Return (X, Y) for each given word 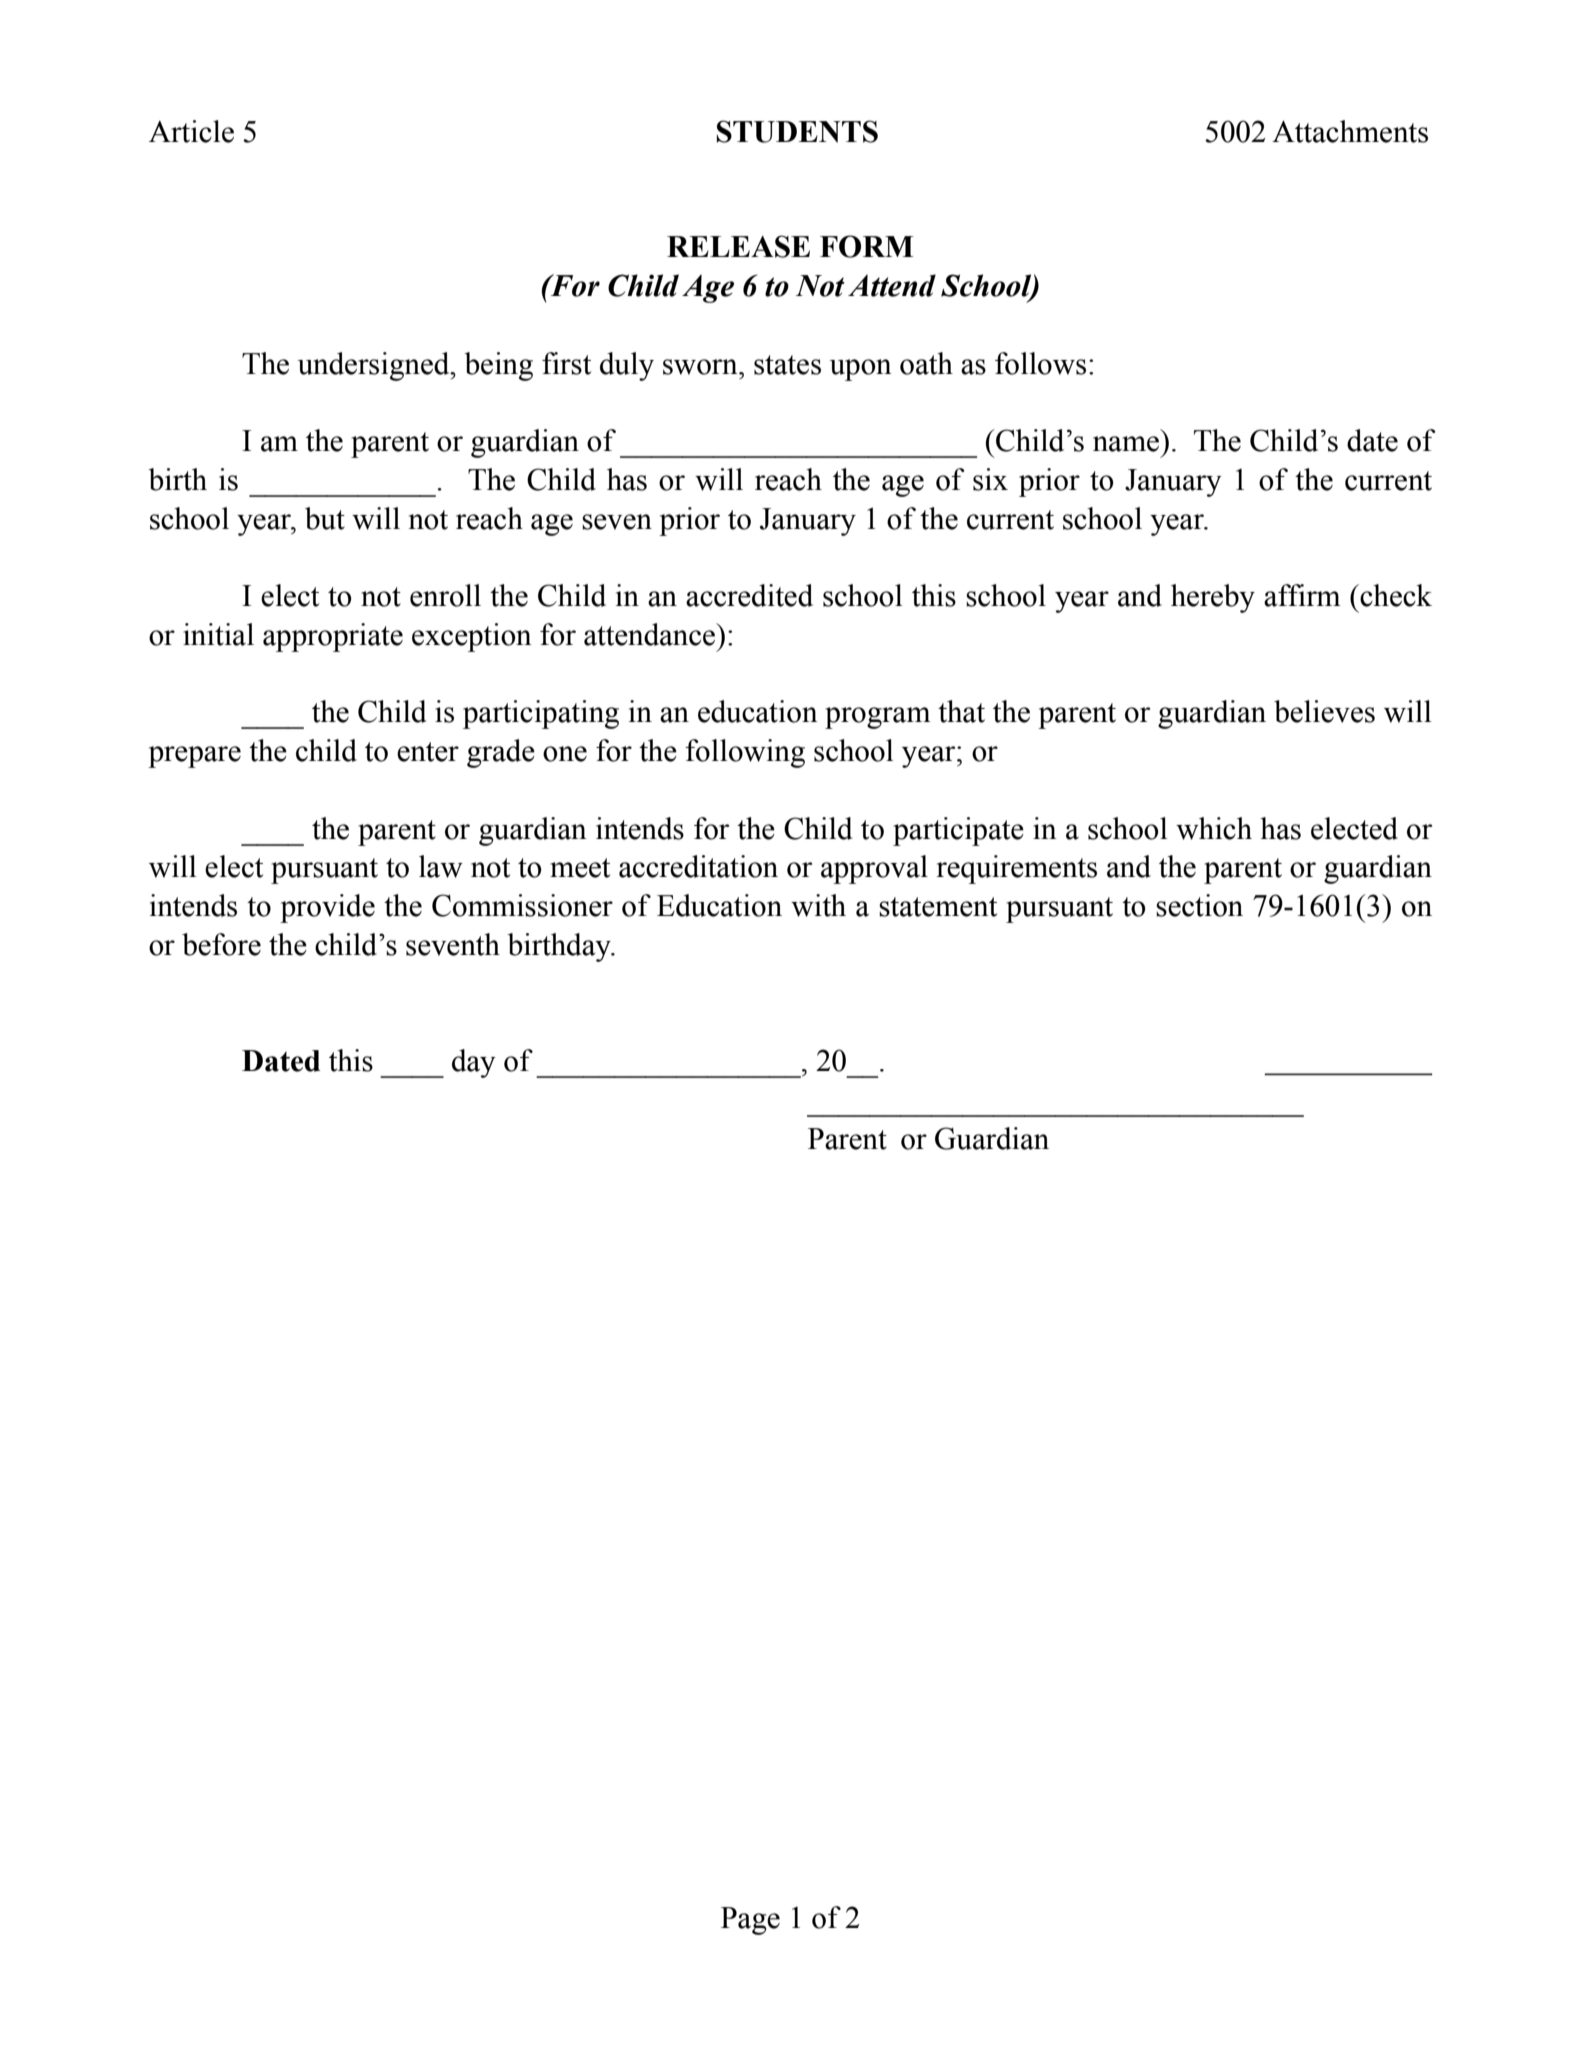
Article (191, 131)
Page (750, 1921)
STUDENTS (797, 131)
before (221, 944)
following (745, 753)
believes (1324, 711)
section (1199, 905)
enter (428, 752)
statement (938, 907)
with (818, 905)
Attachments (1350, 131)
